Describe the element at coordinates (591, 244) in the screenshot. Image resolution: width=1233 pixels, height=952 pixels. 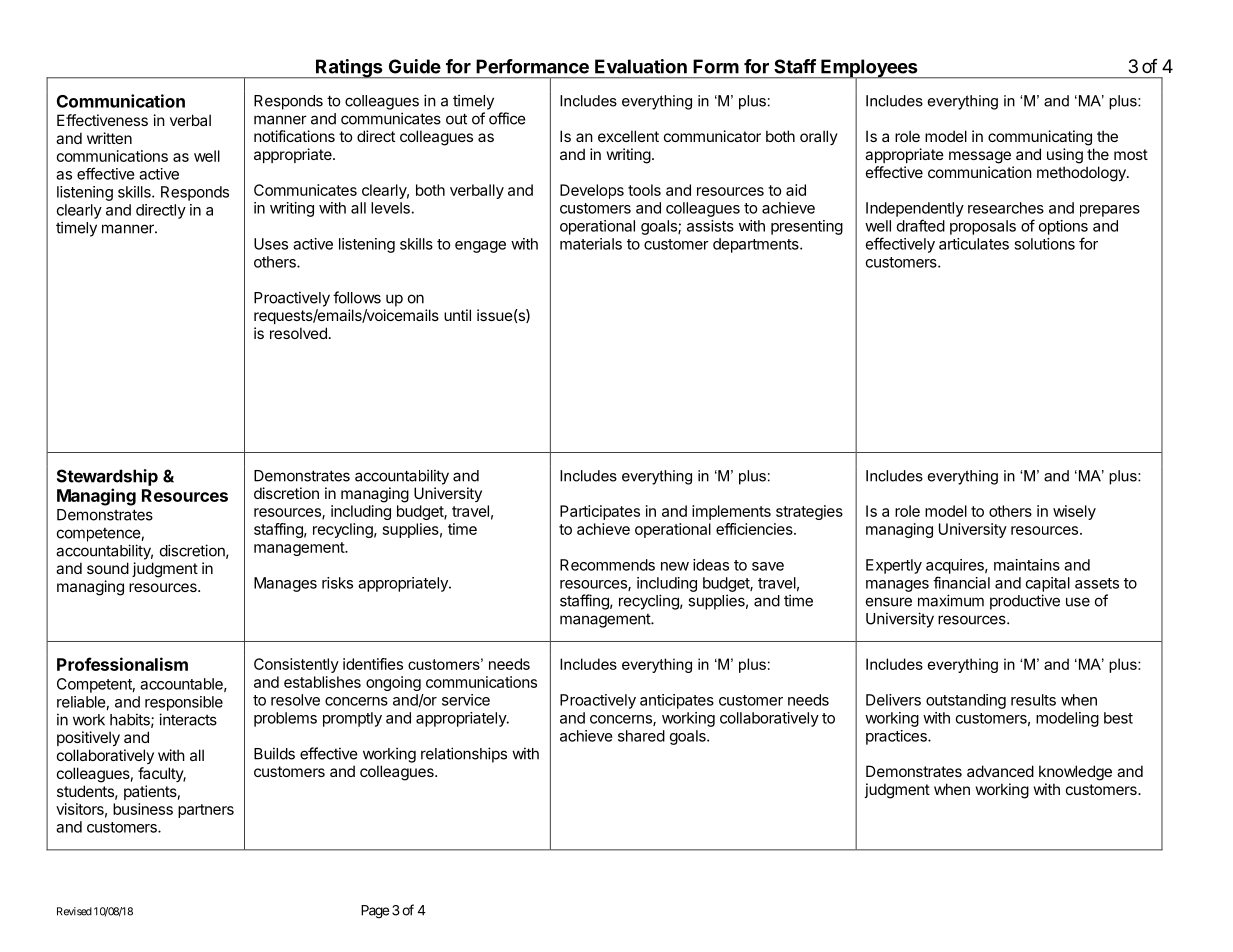
I see `materials` at that location.
